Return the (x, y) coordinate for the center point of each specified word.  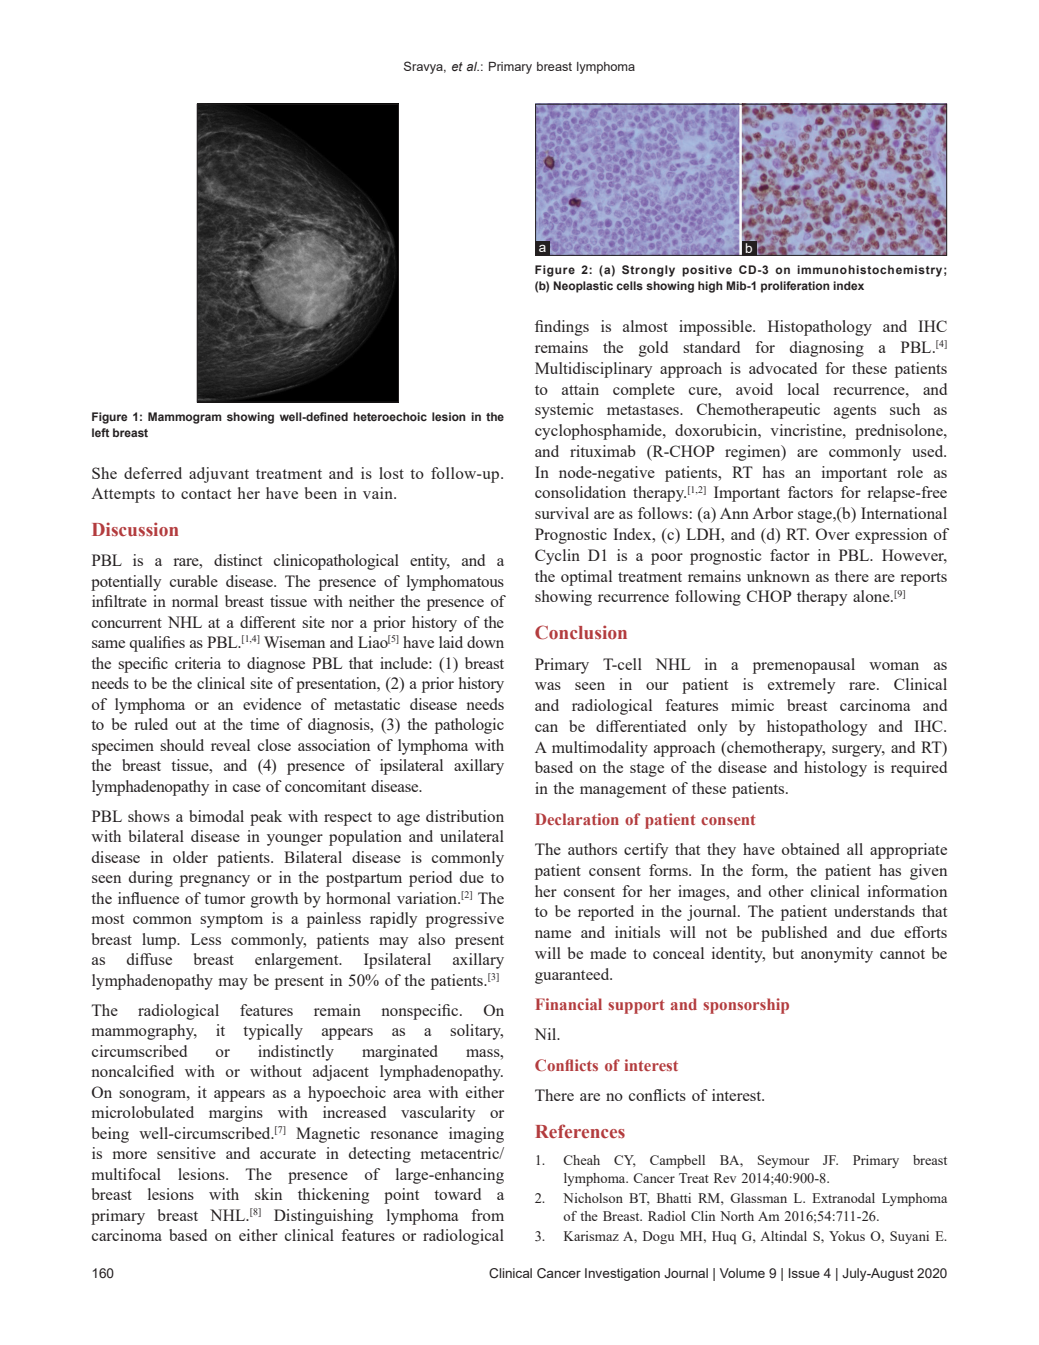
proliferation (795, 287)
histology (835, 769)
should (182, 745)
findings (562, 328)
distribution (465, 816)
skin (268, 1194)
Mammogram (185, 418)
